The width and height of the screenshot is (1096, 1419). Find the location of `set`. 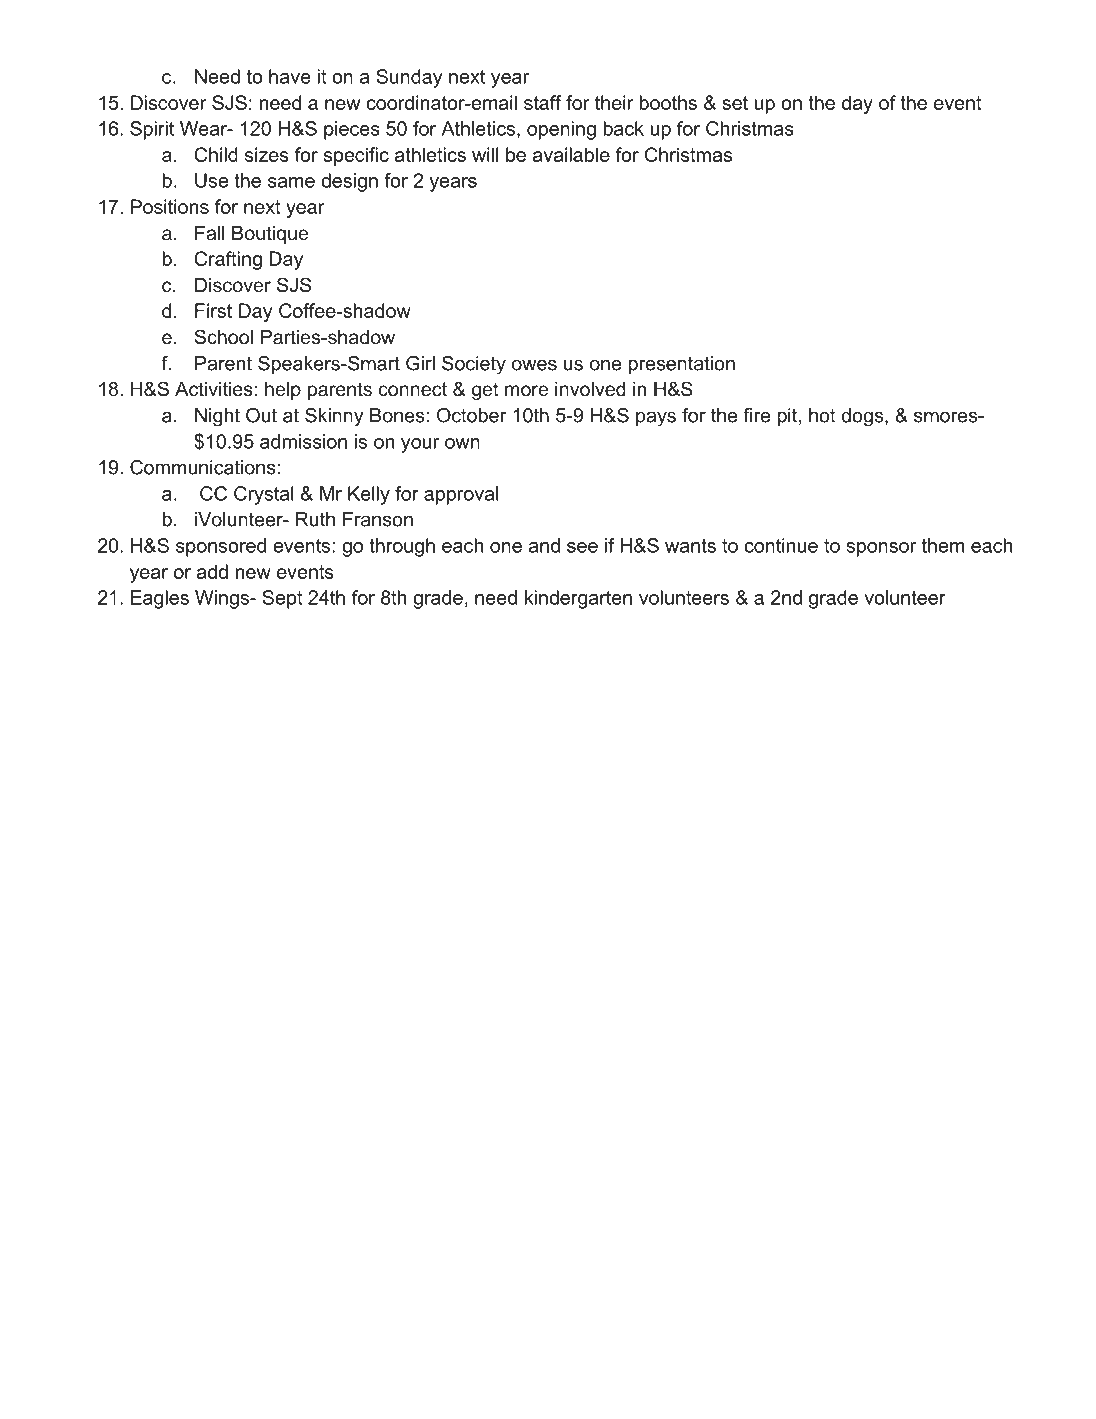

set is located at coordinates (735, 103).
